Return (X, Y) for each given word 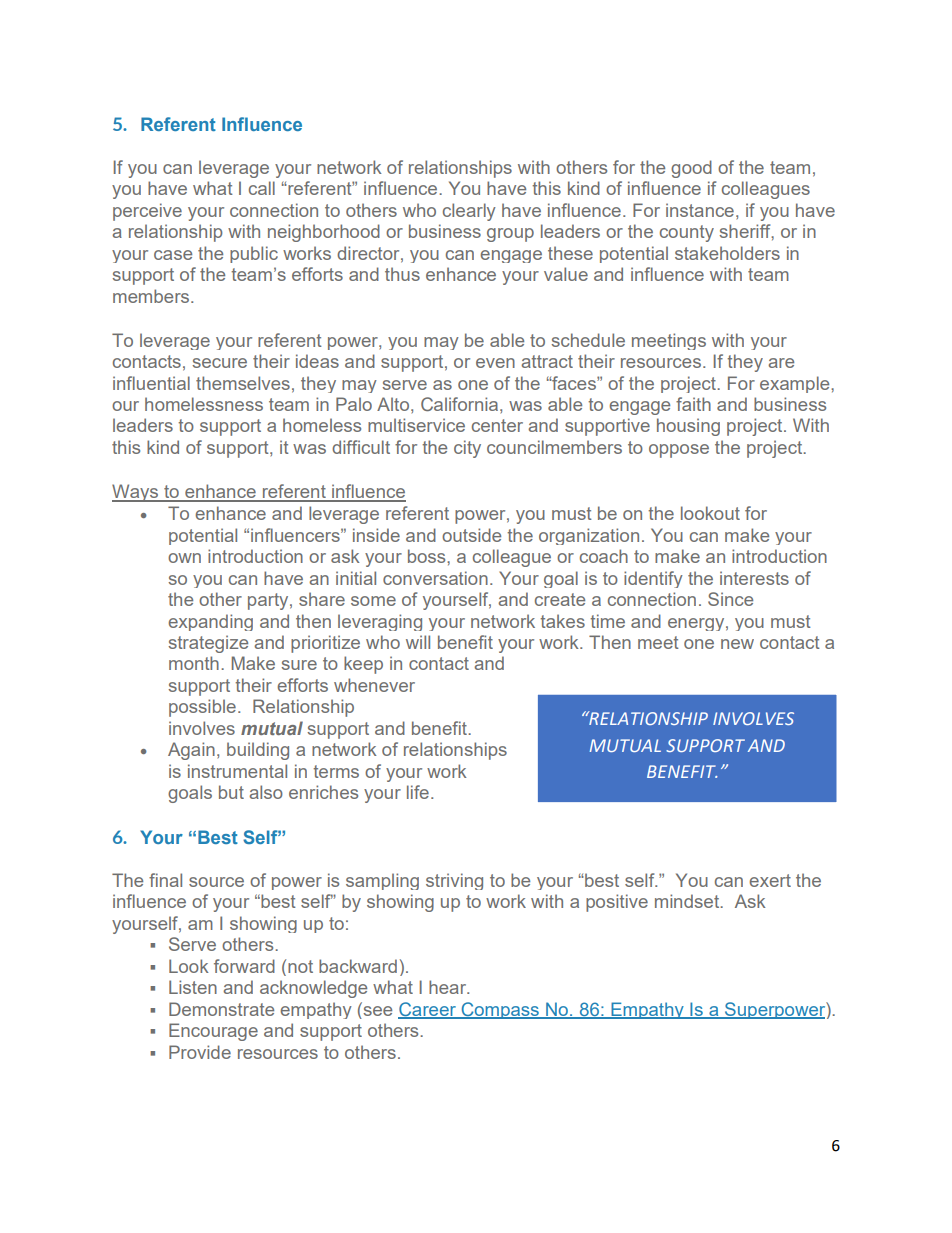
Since (730, 599)
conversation (435, 578)
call (262, 188)
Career (428, 1010)
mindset (688, 901)
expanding (210, 622)
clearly (469, 212)
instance (700, 210)
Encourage (213, 1032)
